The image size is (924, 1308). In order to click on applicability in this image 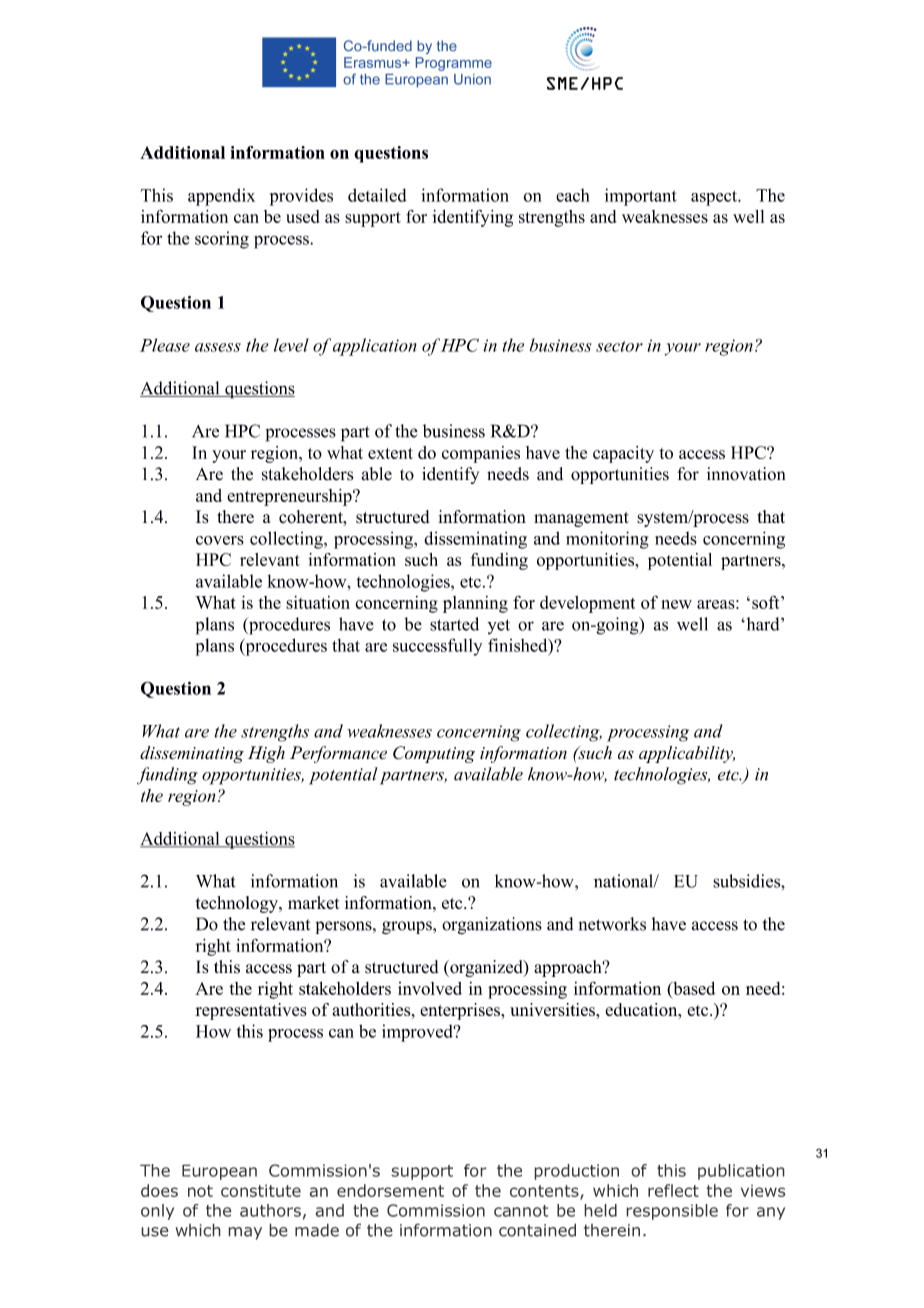, I will do `click(687, 754)`.
